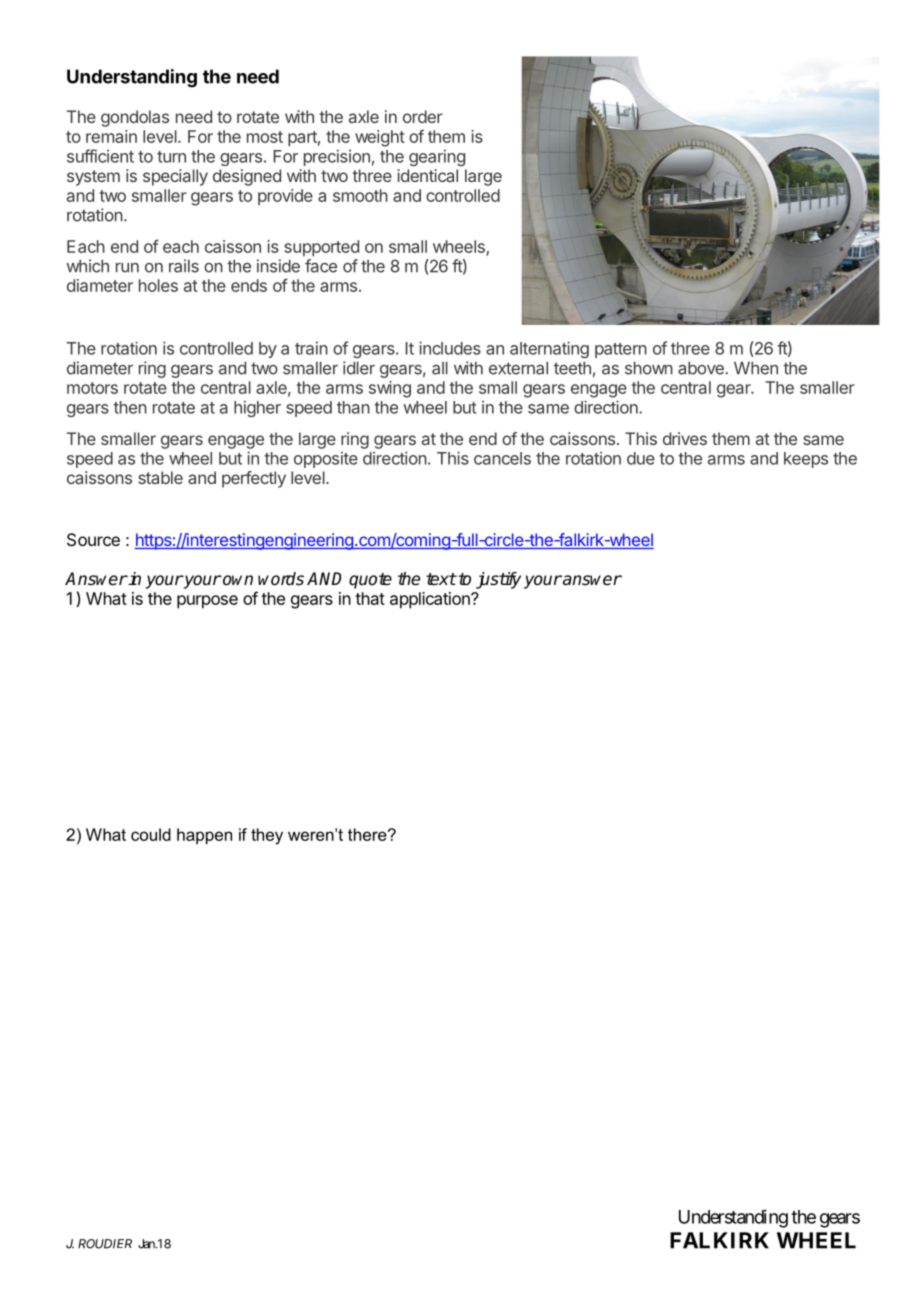 This screenshot has width=924, height=1308. Describe the element at coordinates (427, 175) in the screenshot. I see `identical` at that location.
